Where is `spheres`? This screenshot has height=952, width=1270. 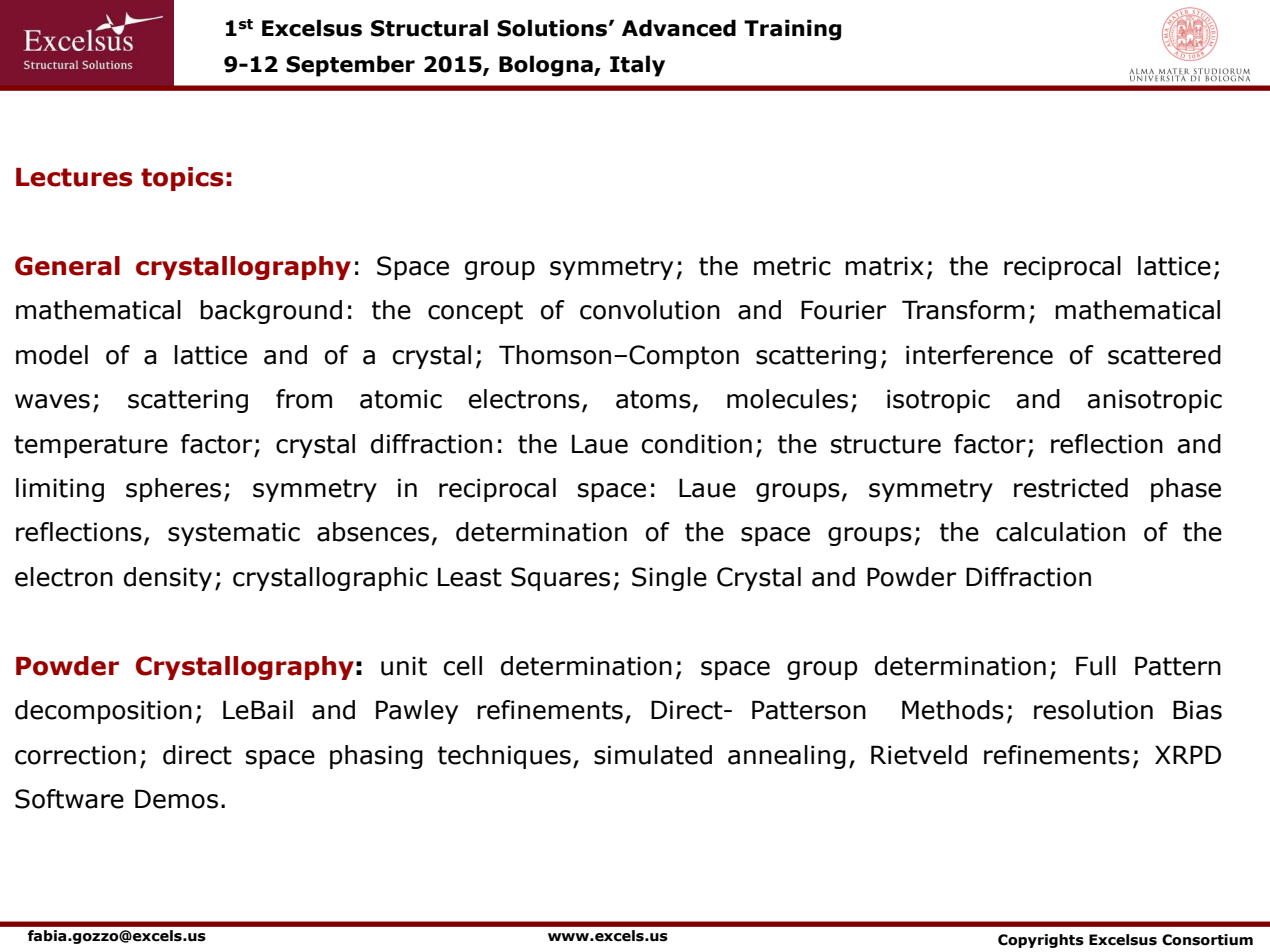 spheres is located at coordinates (173, 490).
